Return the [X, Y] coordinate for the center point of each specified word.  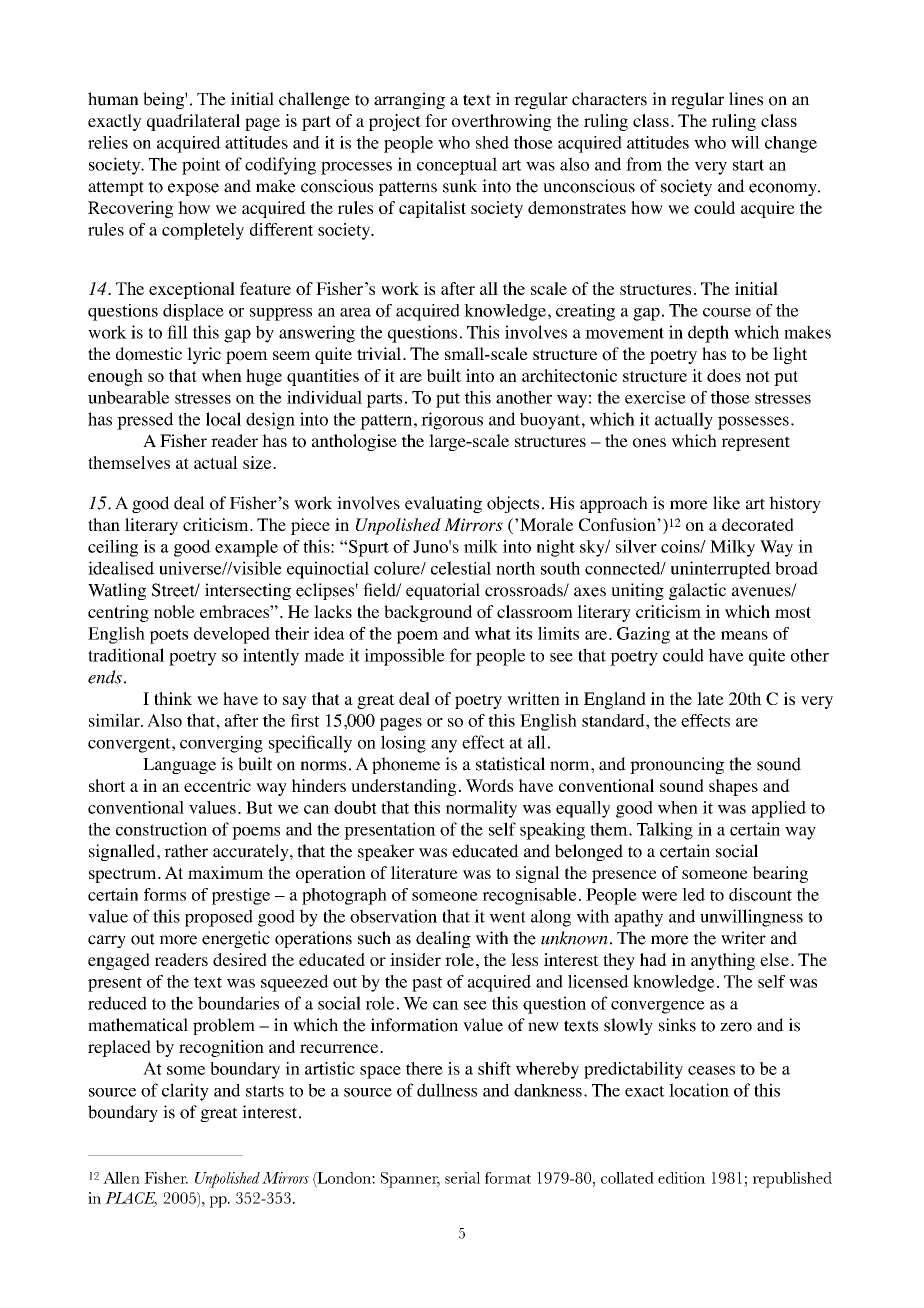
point [201, 166]
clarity [185, 1092]
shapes [733, 787]
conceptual [457, 166]
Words [489, 785]
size [258, 462]
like [726, 503]
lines [746, 99]
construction [161, 829]
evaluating [443, 504]
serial [462, 1178]
